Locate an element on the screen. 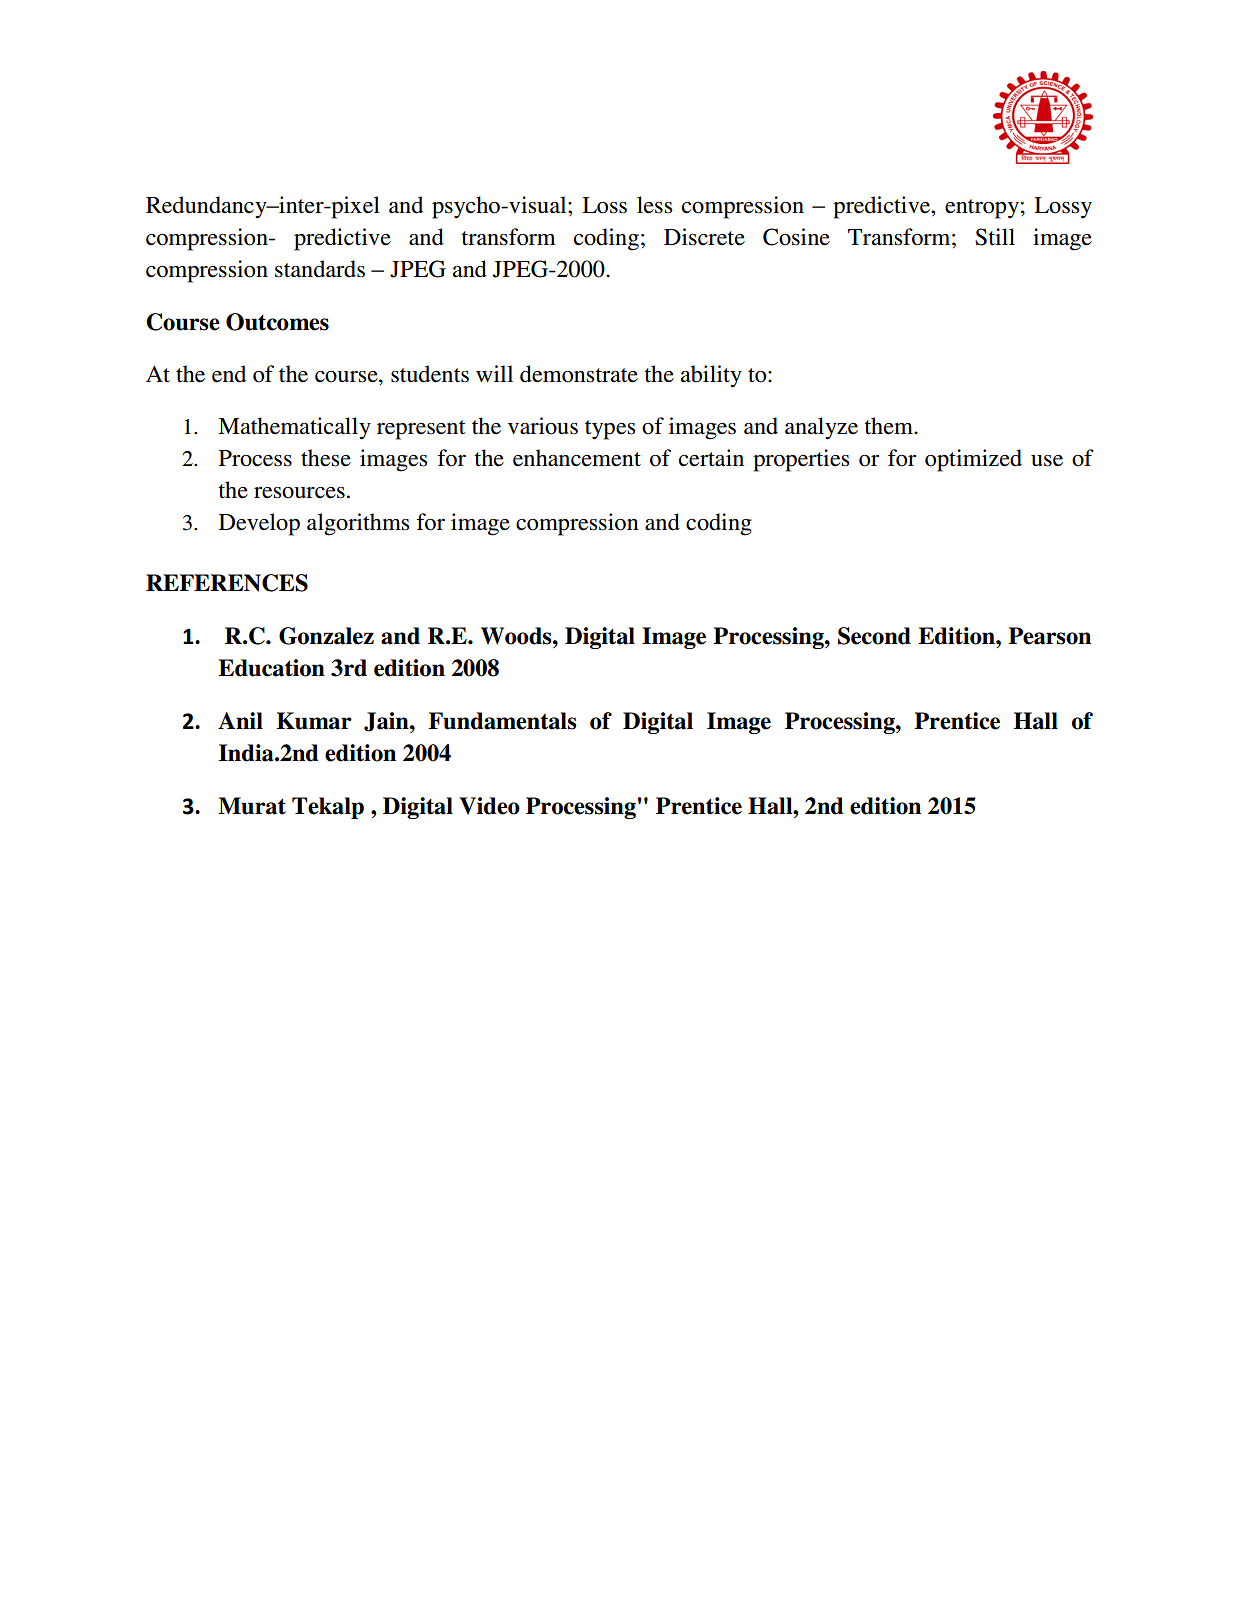 Image resolution: width=1238 pixels, height=1602 pixels. Gonzalez is located at coordinates (326, 636).
